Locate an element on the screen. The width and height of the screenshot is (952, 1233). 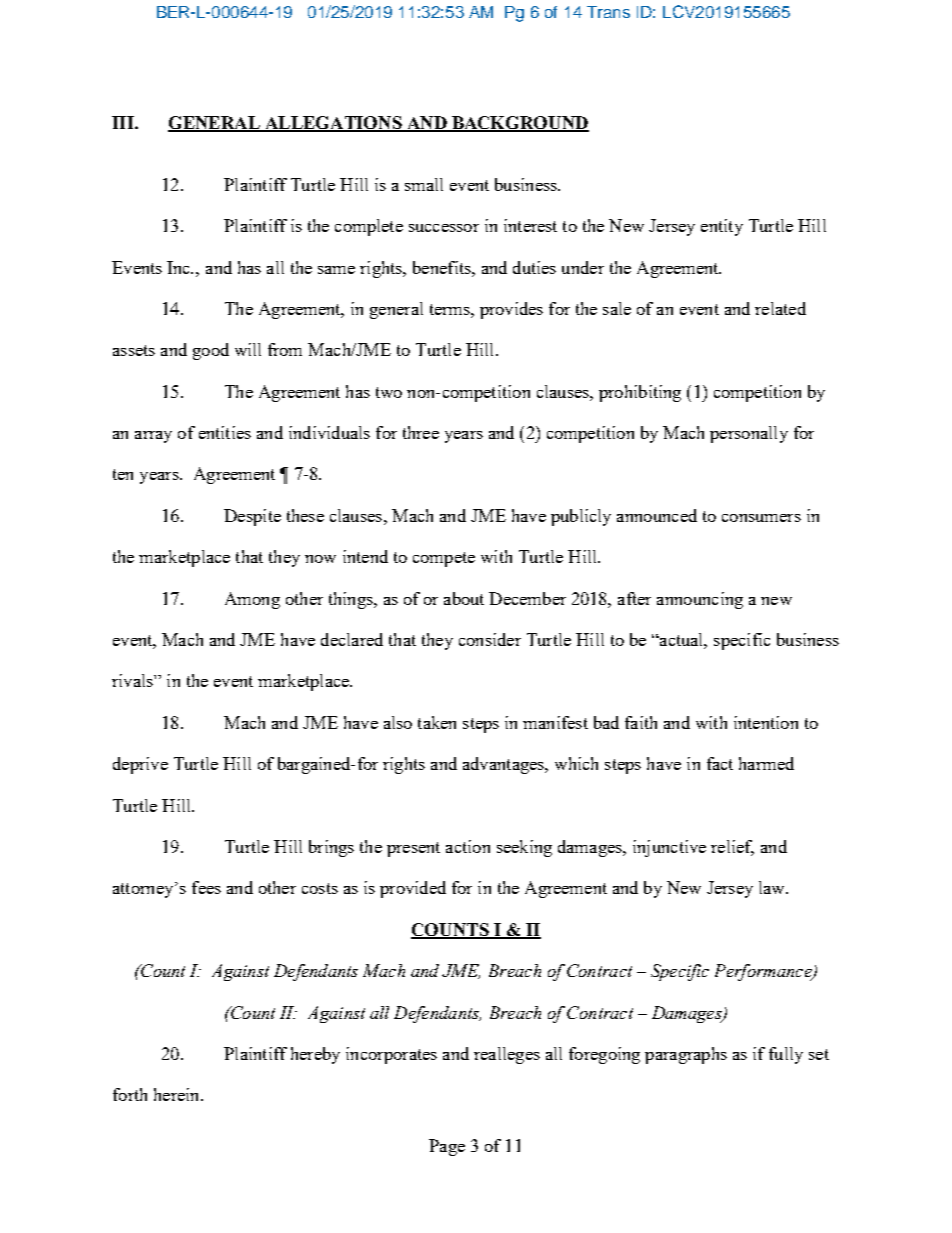
Page is located at coordinates (447, 1147).
